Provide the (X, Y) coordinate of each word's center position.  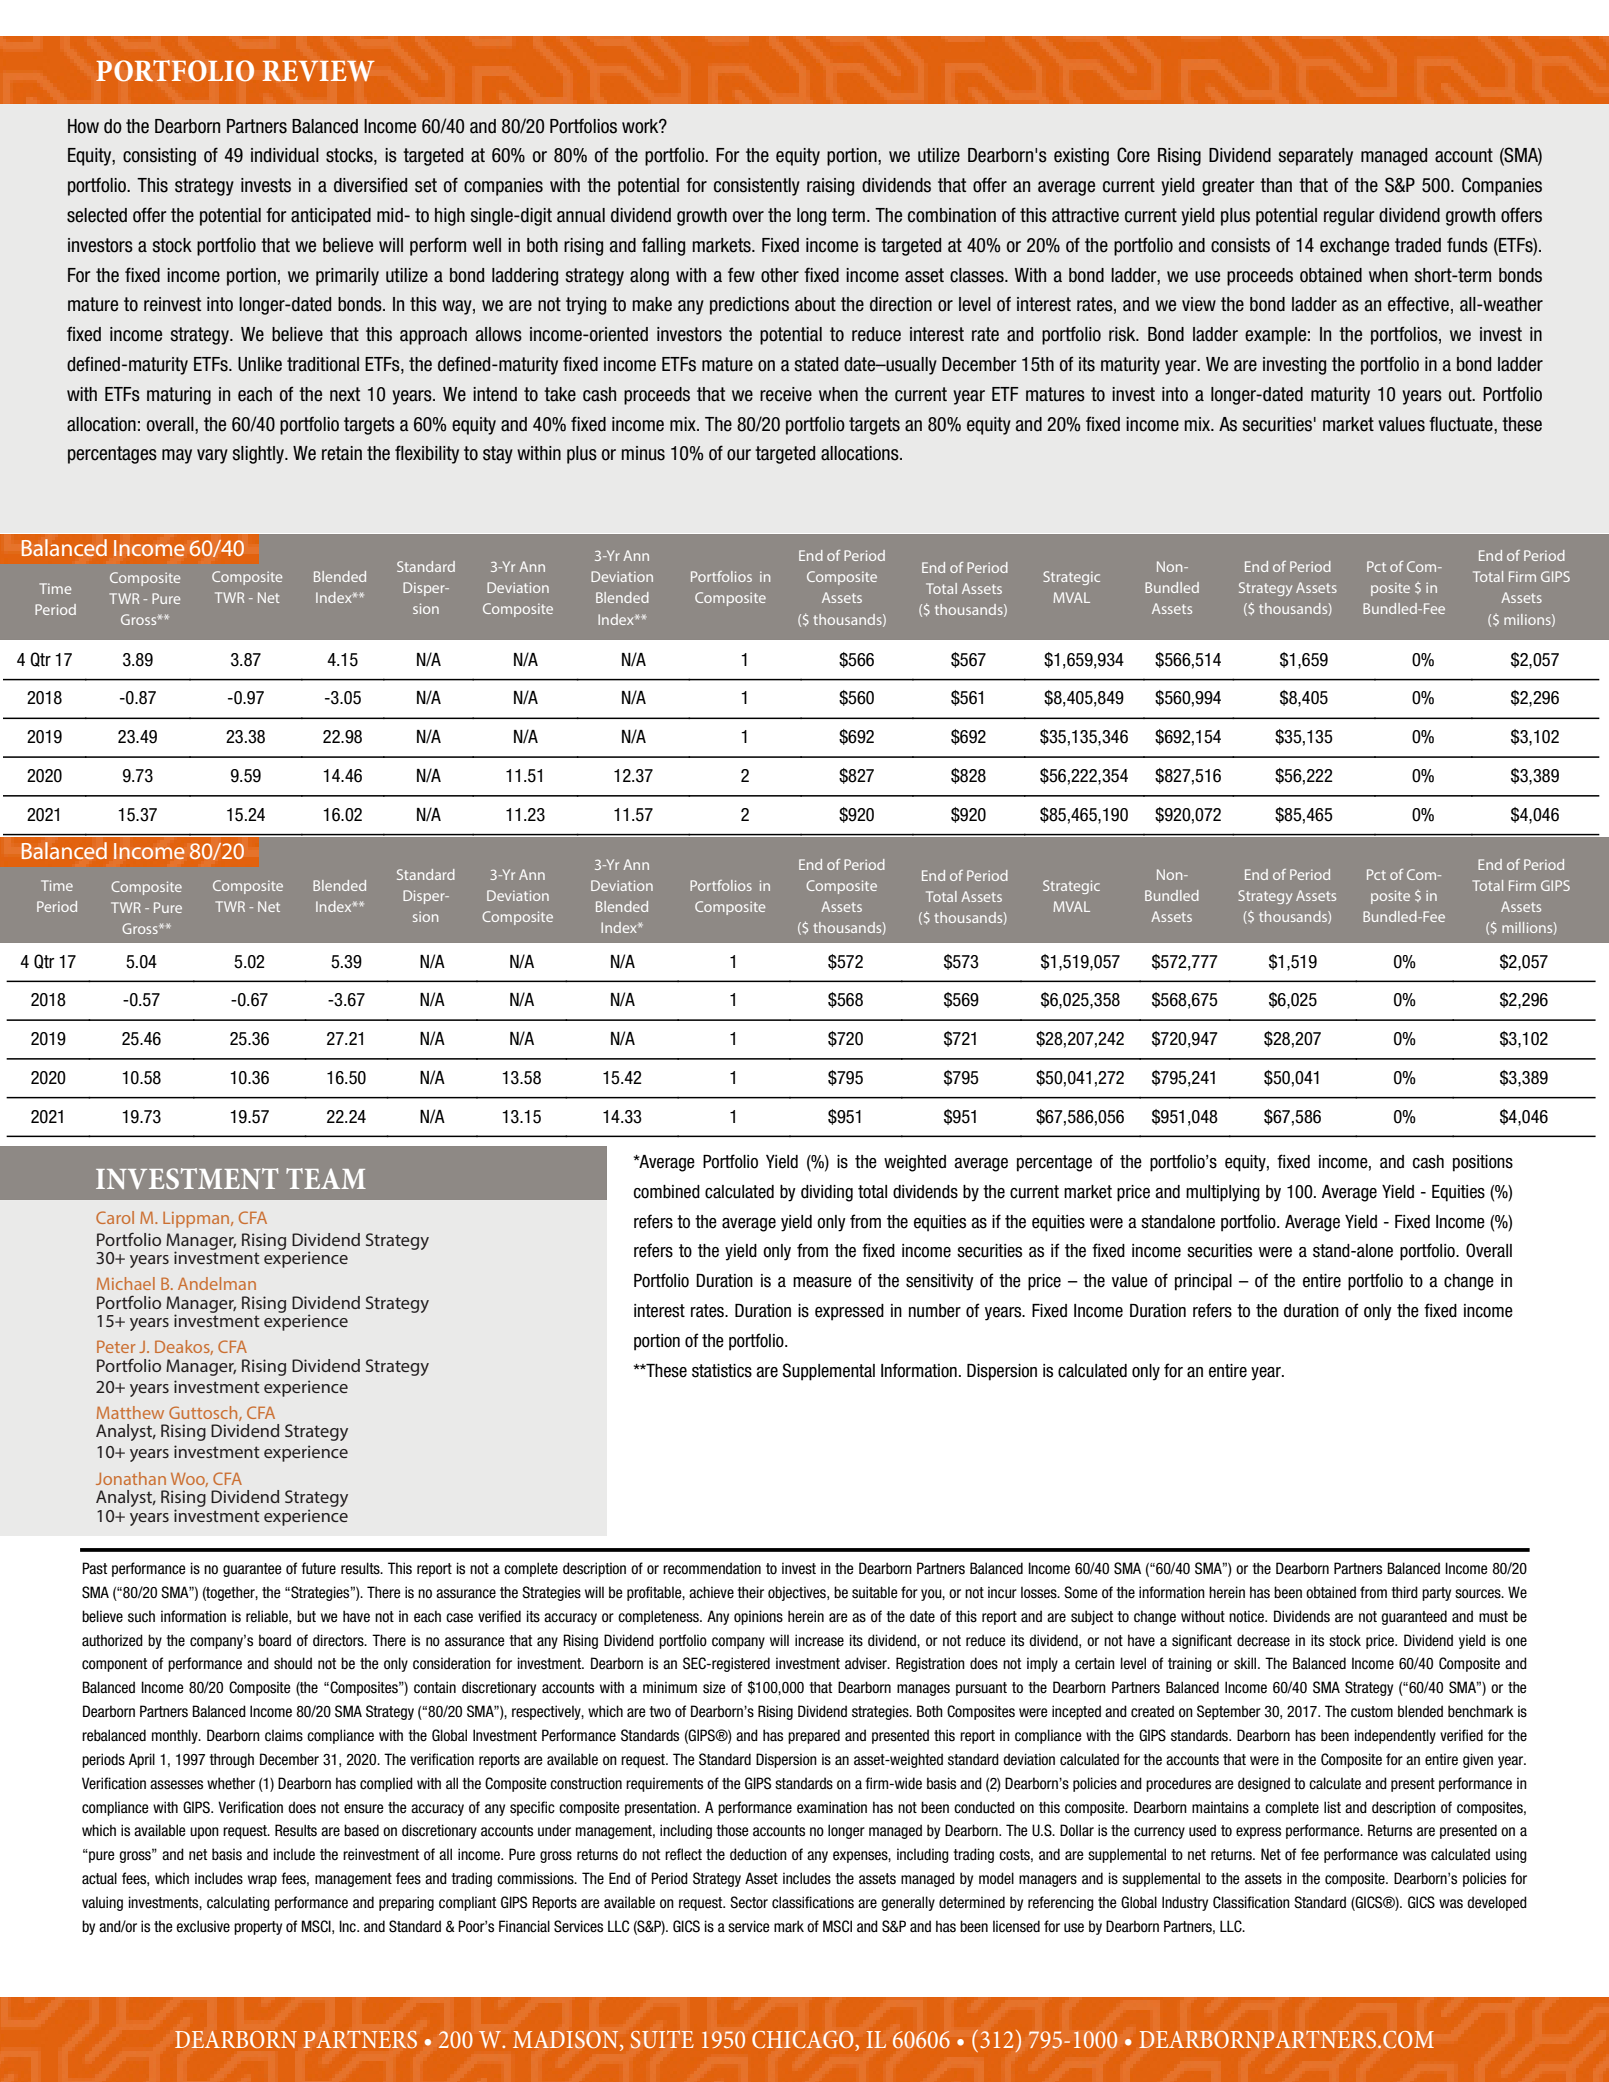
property (258, 1928)
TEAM (326, 1178)
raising (830, 187)
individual (285, 155)
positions (1483, 1163)
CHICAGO (804, 2041)
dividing (827, 1193)
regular (1349, 217)
